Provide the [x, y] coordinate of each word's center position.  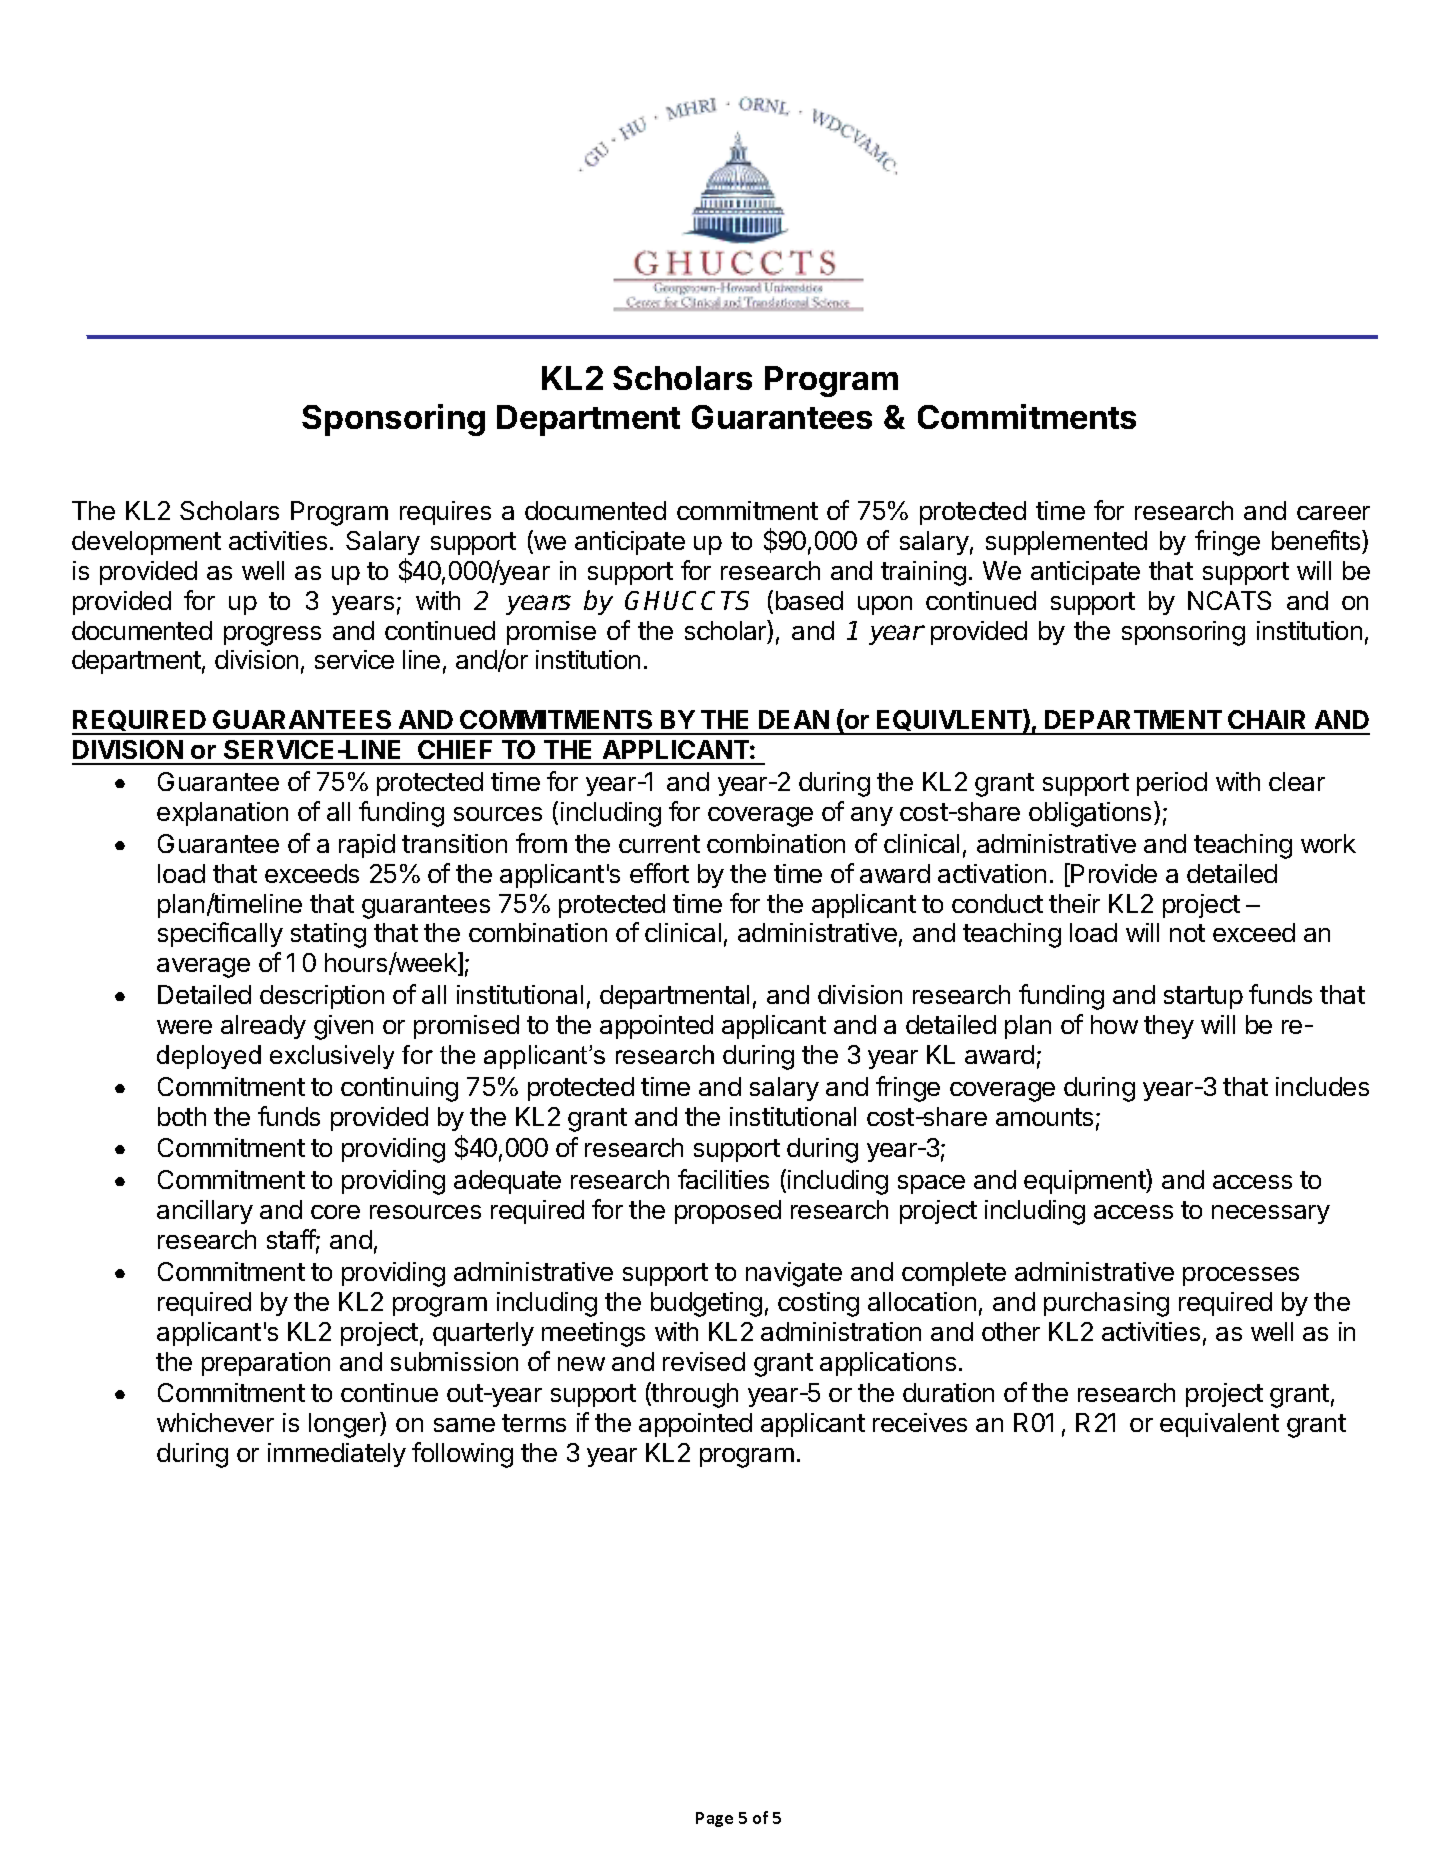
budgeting [706, 1304]
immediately [337, 1455]
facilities [723, 1179]
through [694, 1395]
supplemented [1066, 543]
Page [714, 1819]
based [809, 600]
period [1172, 784]
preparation [266, 1364]
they [1169, 1027]
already [263, 1027]
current [659, 844]
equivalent [1219, 1425]
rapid [367, 846]
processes [1241, 1276]
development [146, 543]
